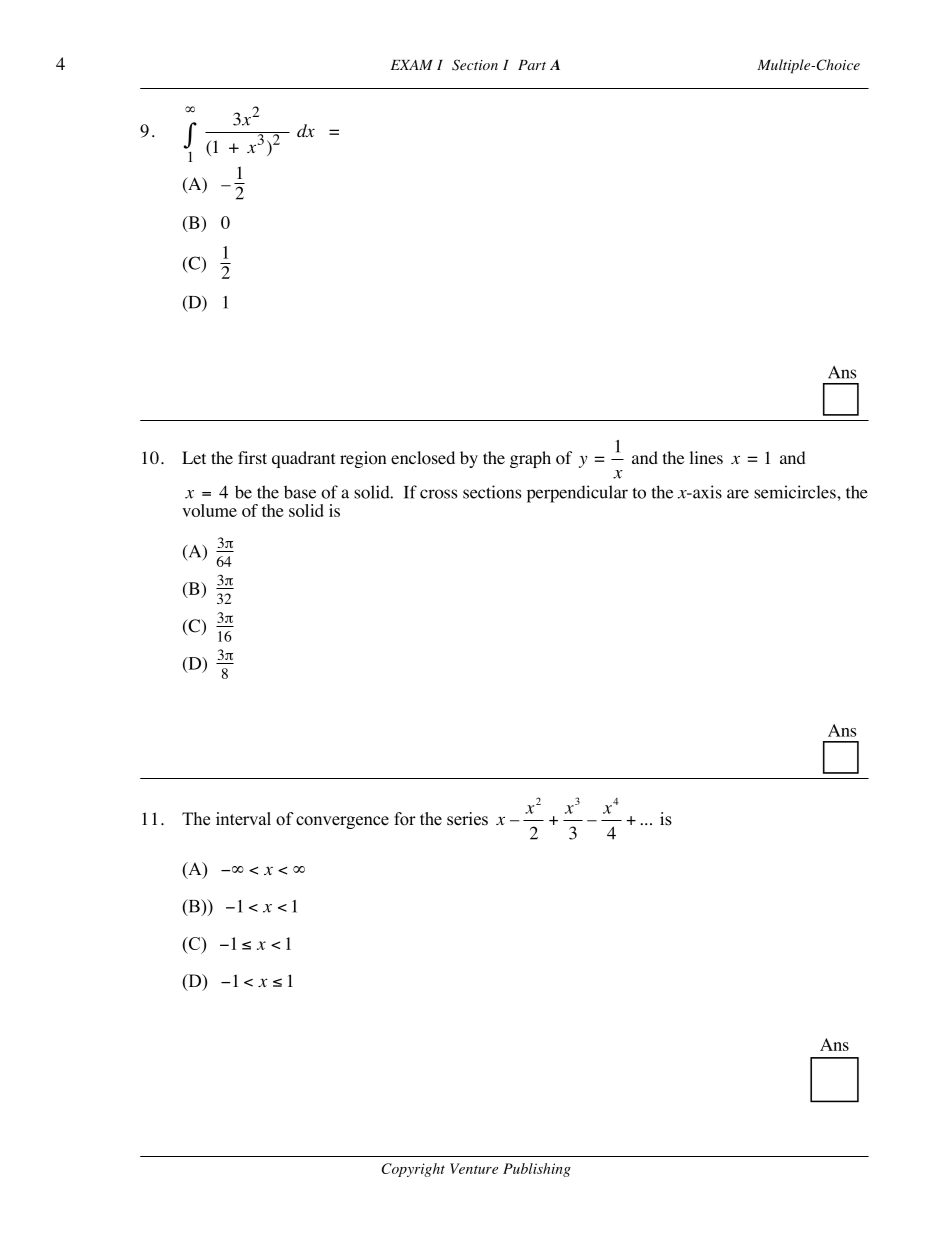 The image size is (952, 1233). Describe the element at coordinates (706, 457) in the image. I see `lines` at that location.
